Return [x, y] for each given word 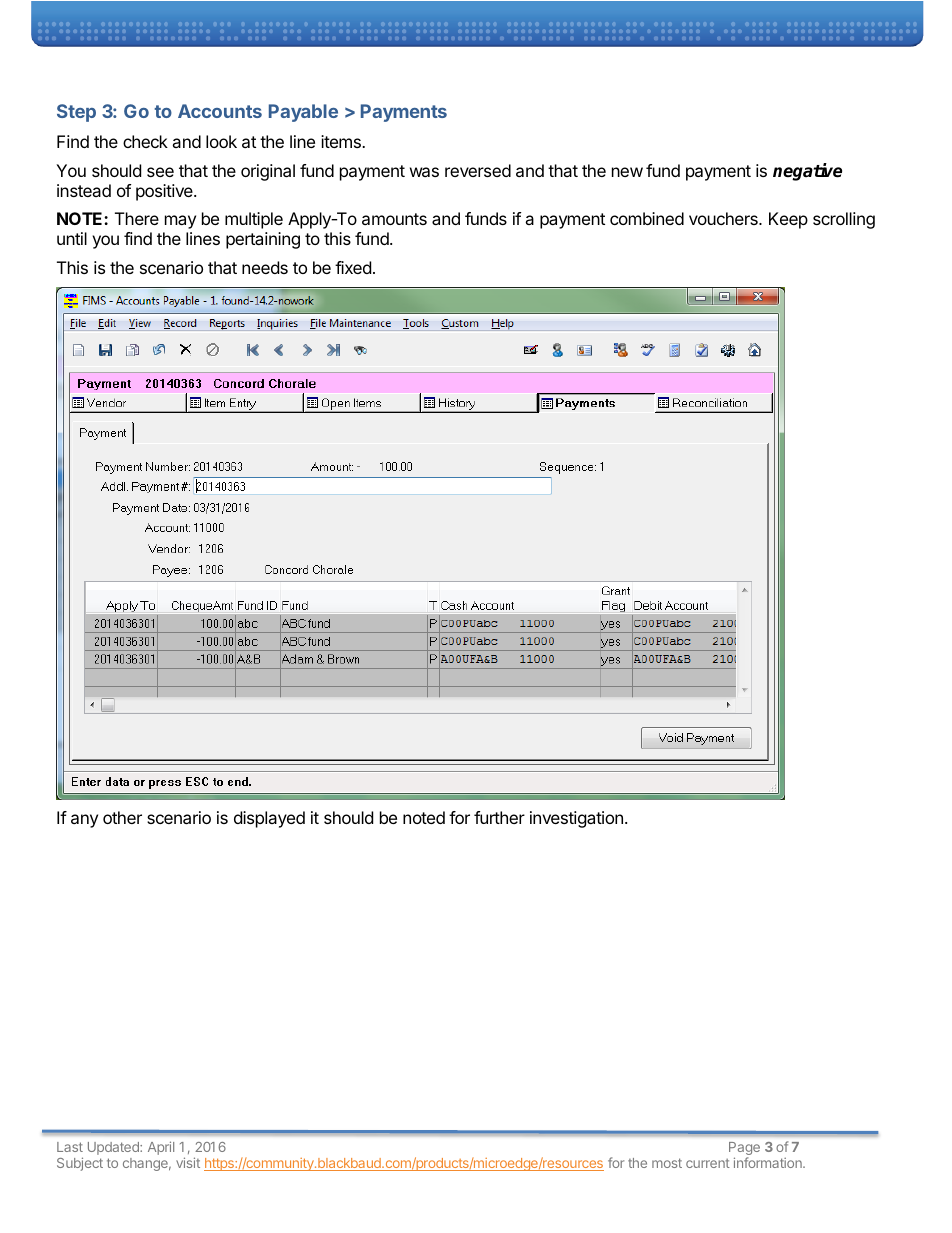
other [122, 817]
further [499, 817]
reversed [478, 170]
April [161, 1148]
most [667, 1163]
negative [807, 172]
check [145, 141]
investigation [576, 819]
